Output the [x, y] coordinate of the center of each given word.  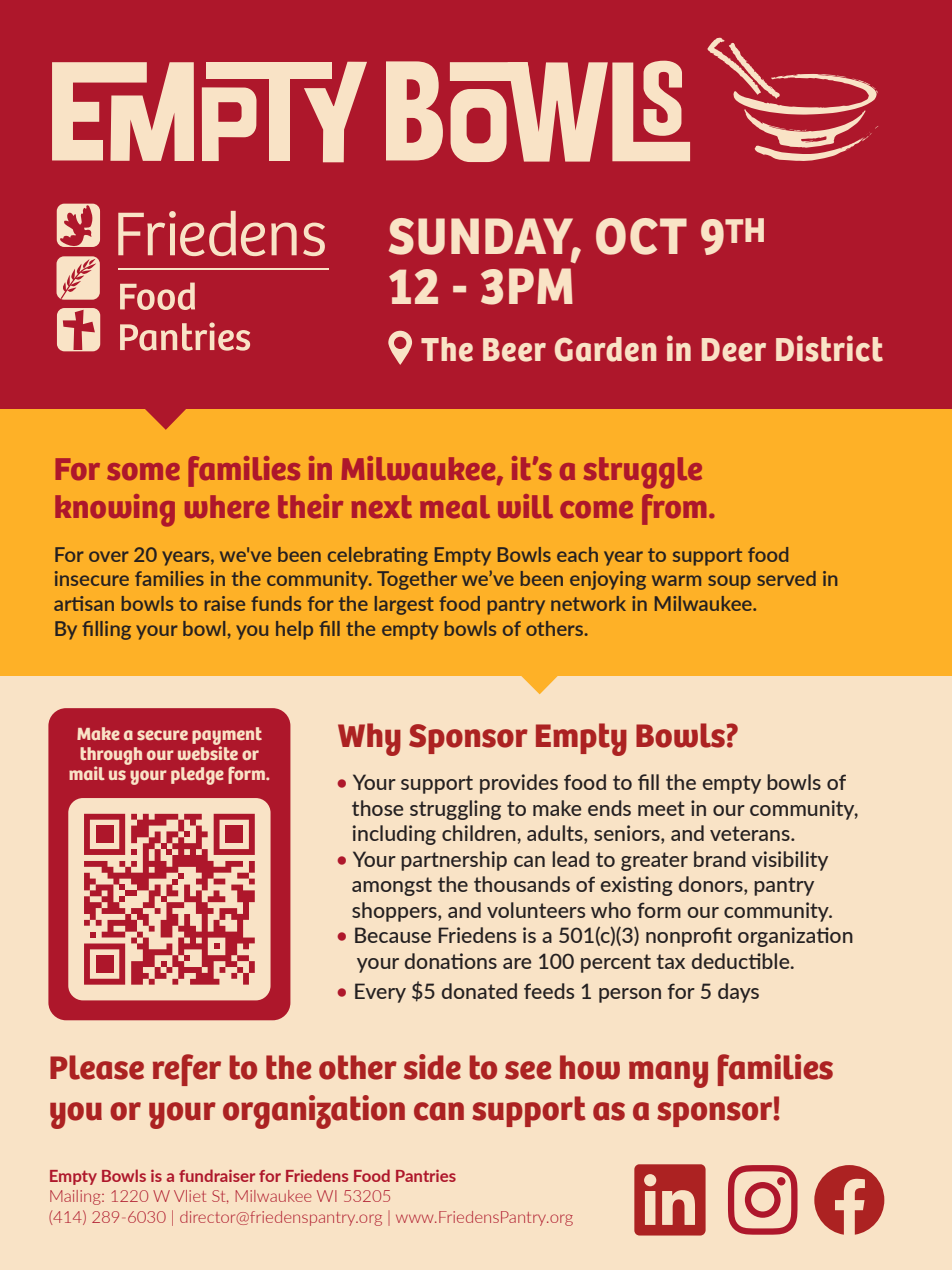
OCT [641, 236]
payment [227, 737]
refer [187, 1070]
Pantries [426, 1175]
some [143, 471]
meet [661, 808]
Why [369, 739]
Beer [514, 350]
